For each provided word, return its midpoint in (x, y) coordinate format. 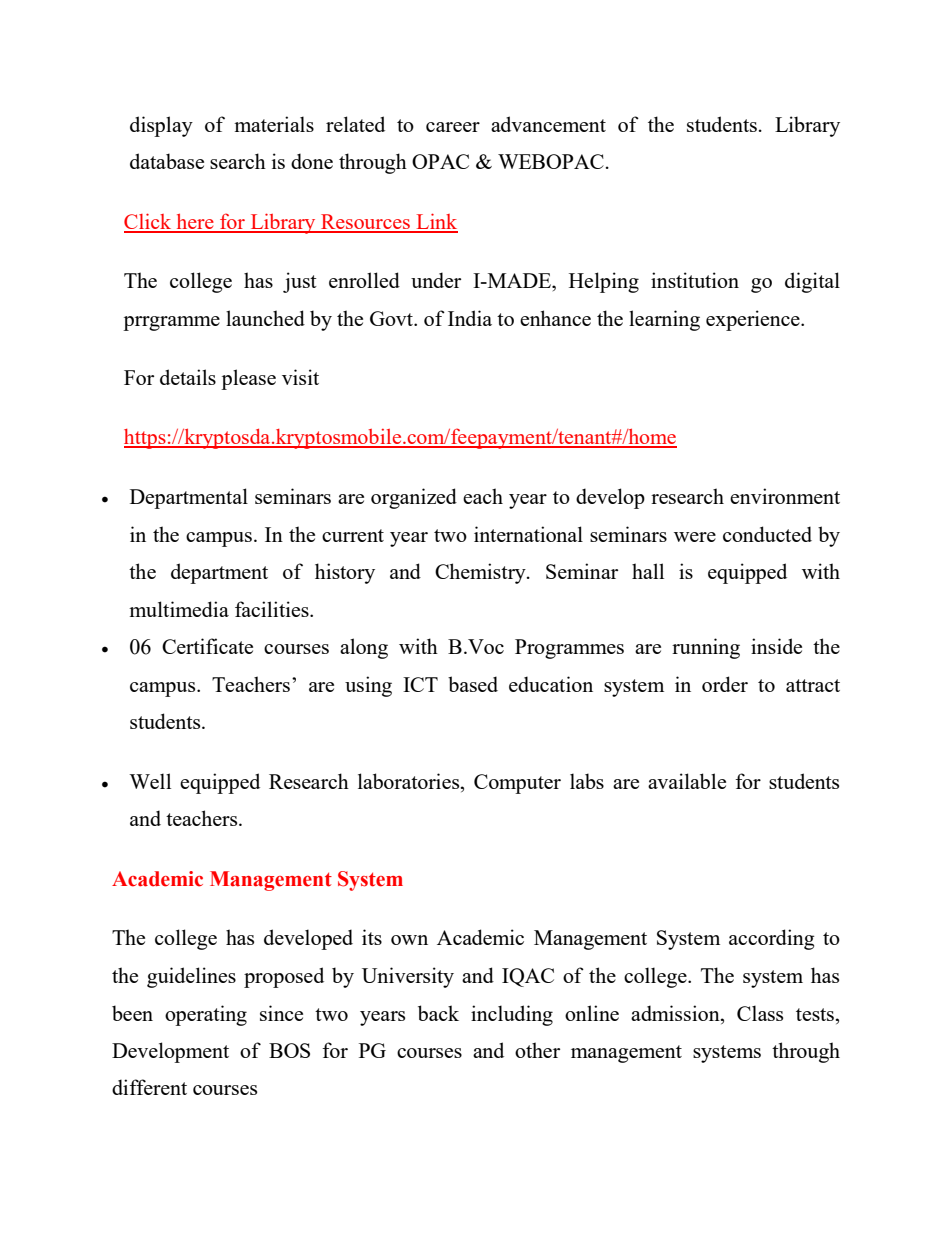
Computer (517, 784)
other (537, 1050)
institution (695, 280)
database (167, 161)
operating (206, 1015)
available (687, 781)
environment (785, 496)
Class (760, 1013)
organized (414, 498)
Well (150, 781)
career (453, 127)
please (248, 379)
